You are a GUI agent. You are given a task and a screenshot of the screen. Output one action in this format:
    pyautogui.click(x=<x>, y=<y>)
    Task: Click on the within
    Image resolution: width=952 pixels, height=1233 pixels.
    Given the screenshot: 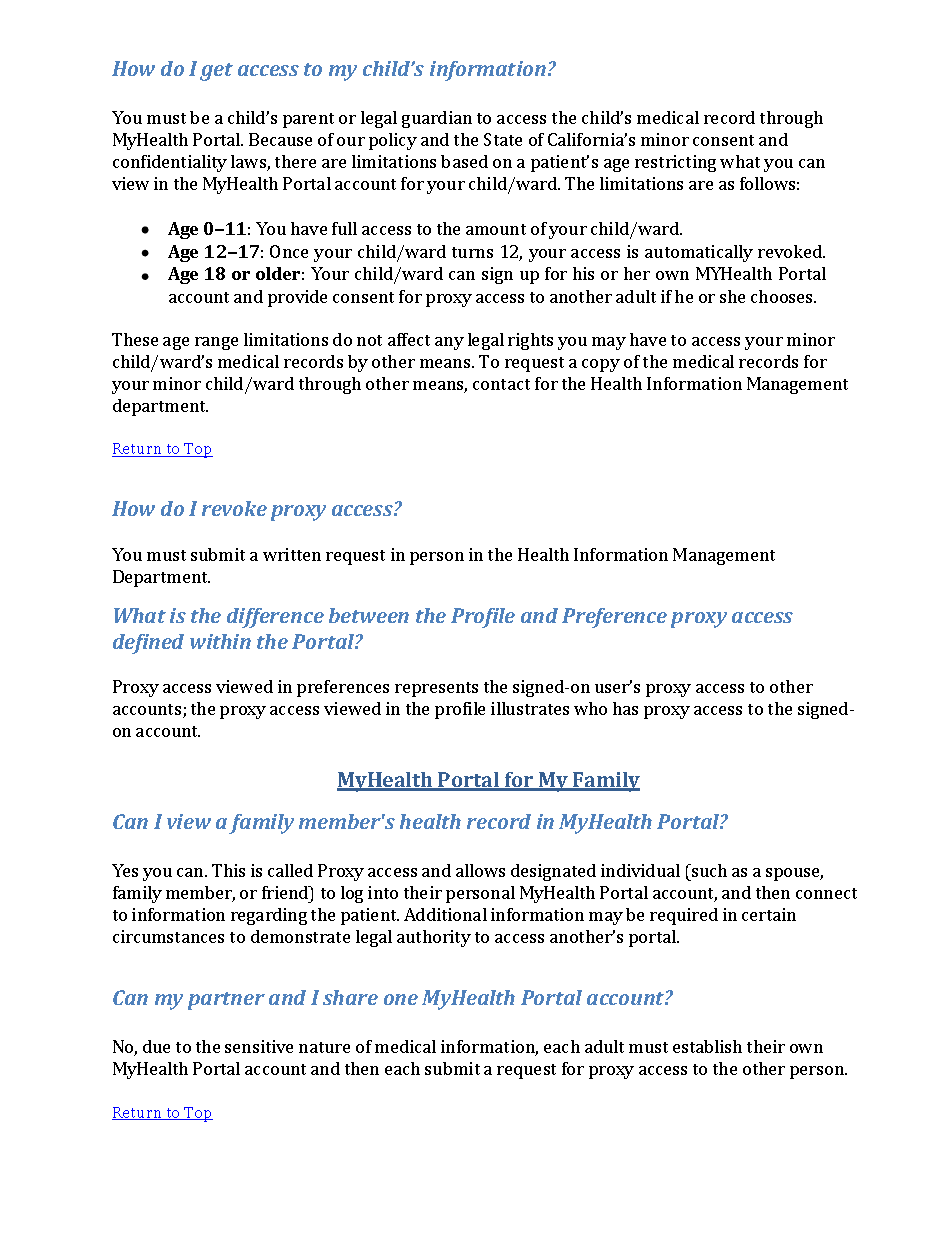 What is the action you would take?
    pyautogui.click(x=220, y=641)
